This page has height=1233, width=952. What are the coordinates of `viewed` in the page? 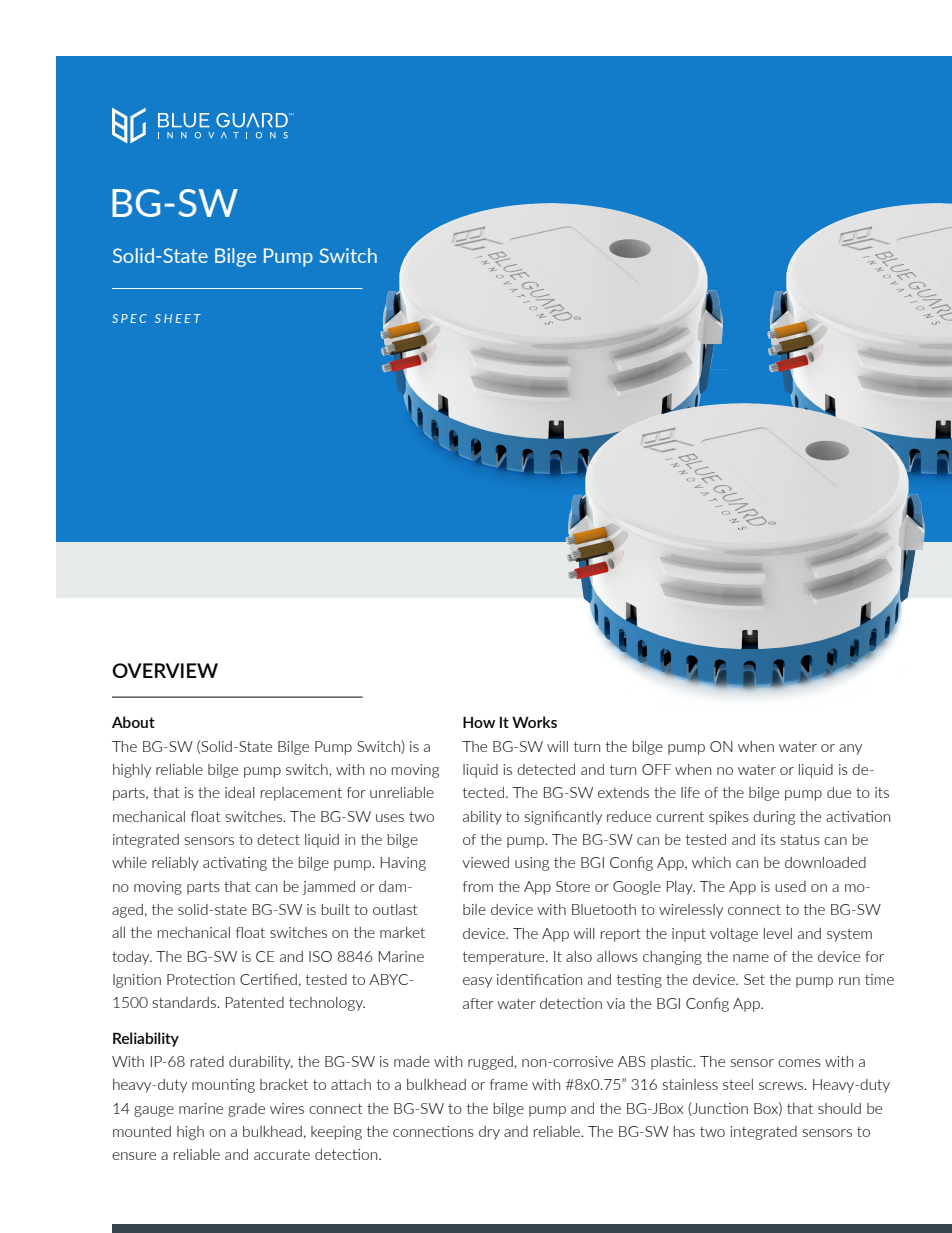 It's located at (485, 862).
